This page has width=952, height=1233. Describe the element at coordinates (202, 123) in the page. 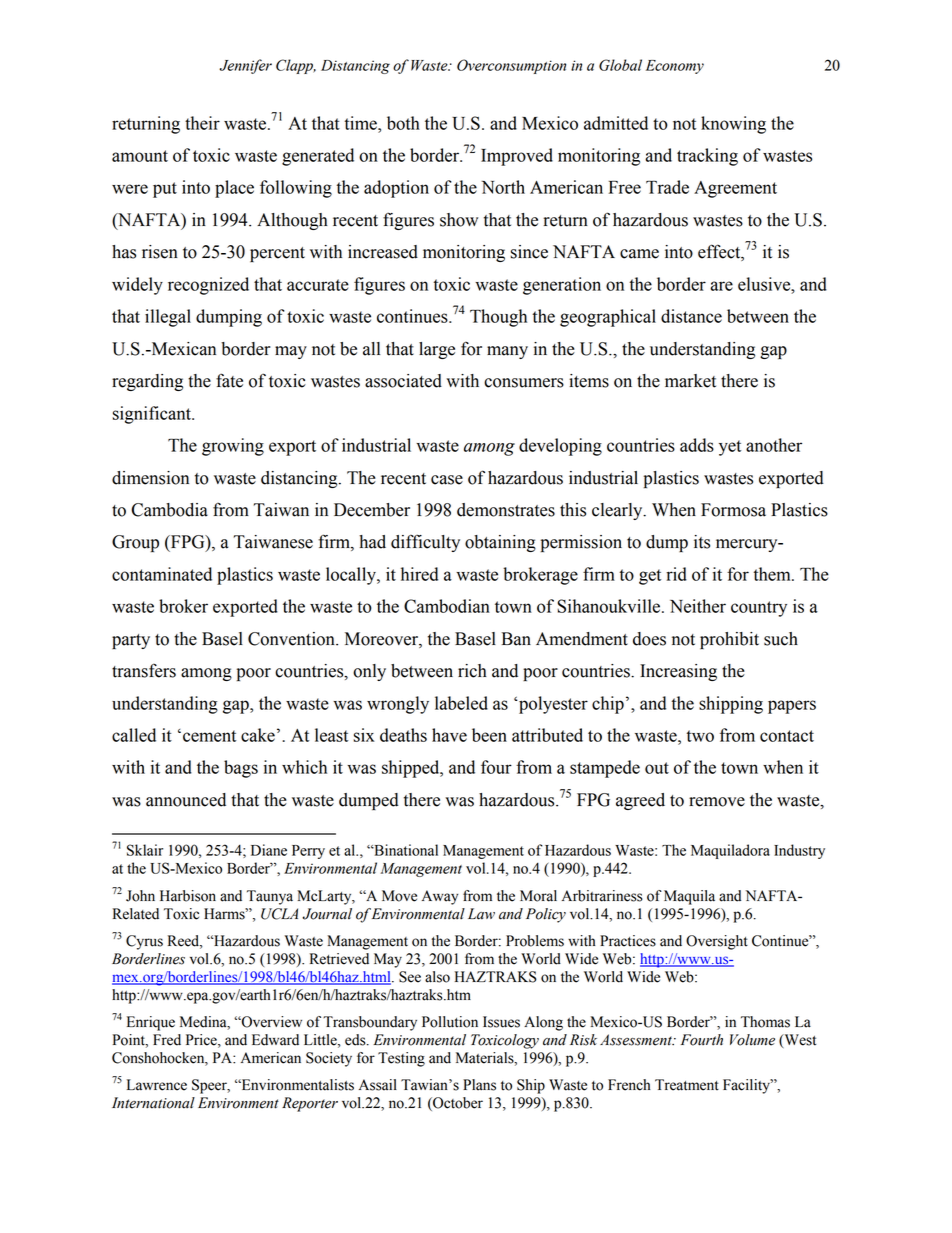

I see `their` at that location.
